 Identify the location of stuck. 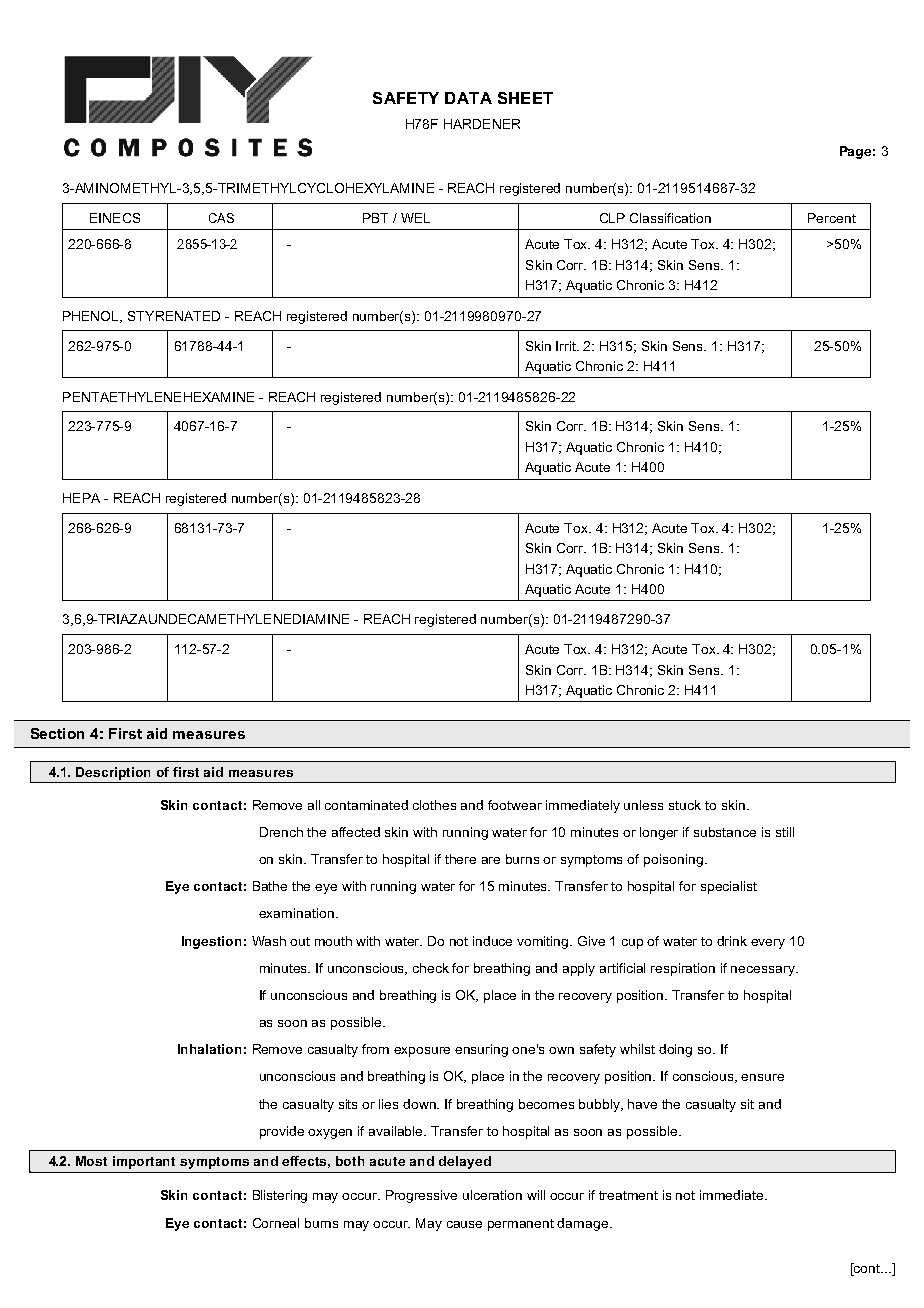
(685, 805).
